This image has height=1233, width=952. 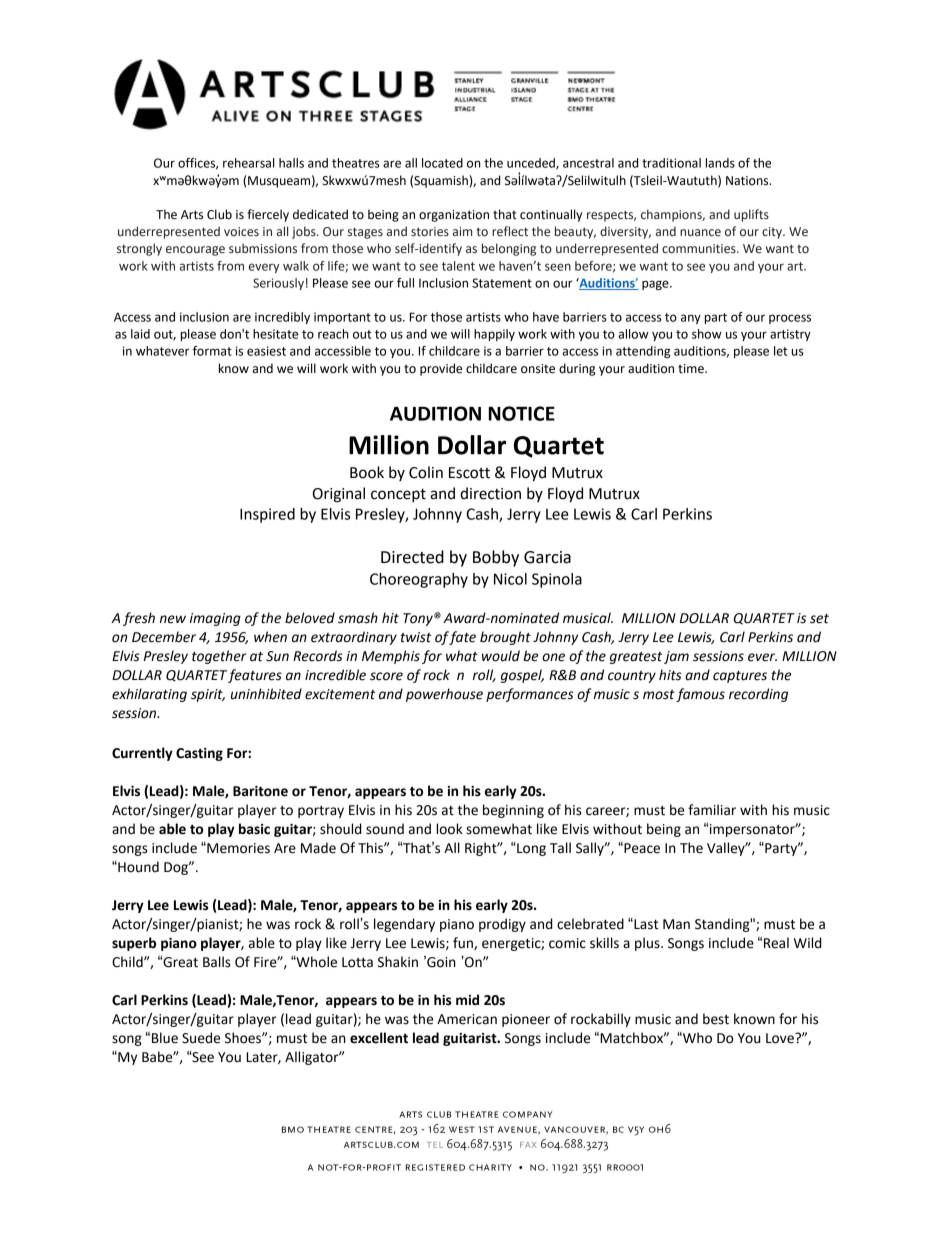 What do you see at coordinates (748, 181) in the image?
I see `Nations` at bounding box center [748, 181].
